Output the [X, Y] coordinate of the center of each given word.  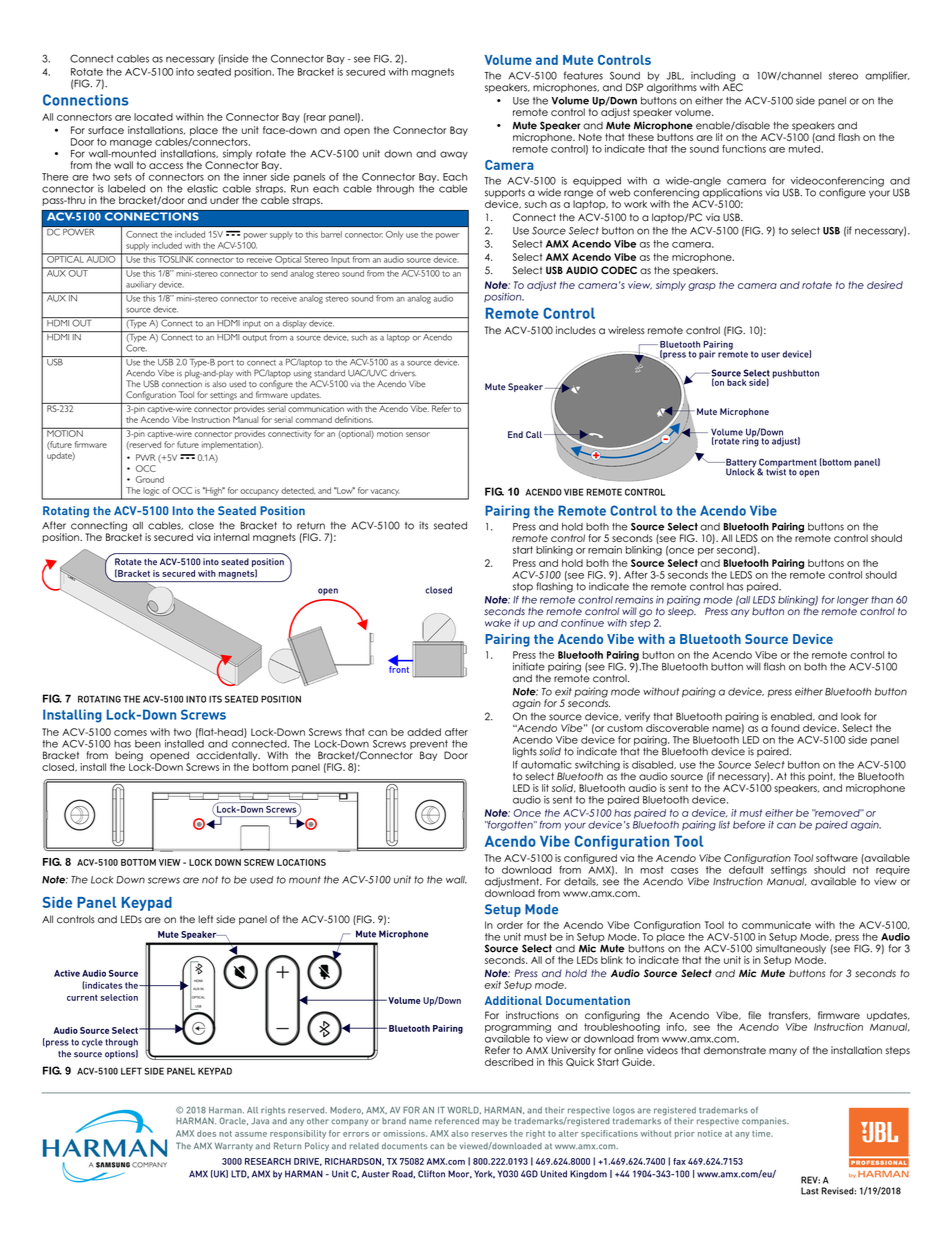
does [206, 1133]
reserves [489, 1134]
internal [232, 537]
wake [498, 623]
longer [853, 602]
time [762, 1133]
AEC [732, 86]
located [153, 117]
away [454, 155]
